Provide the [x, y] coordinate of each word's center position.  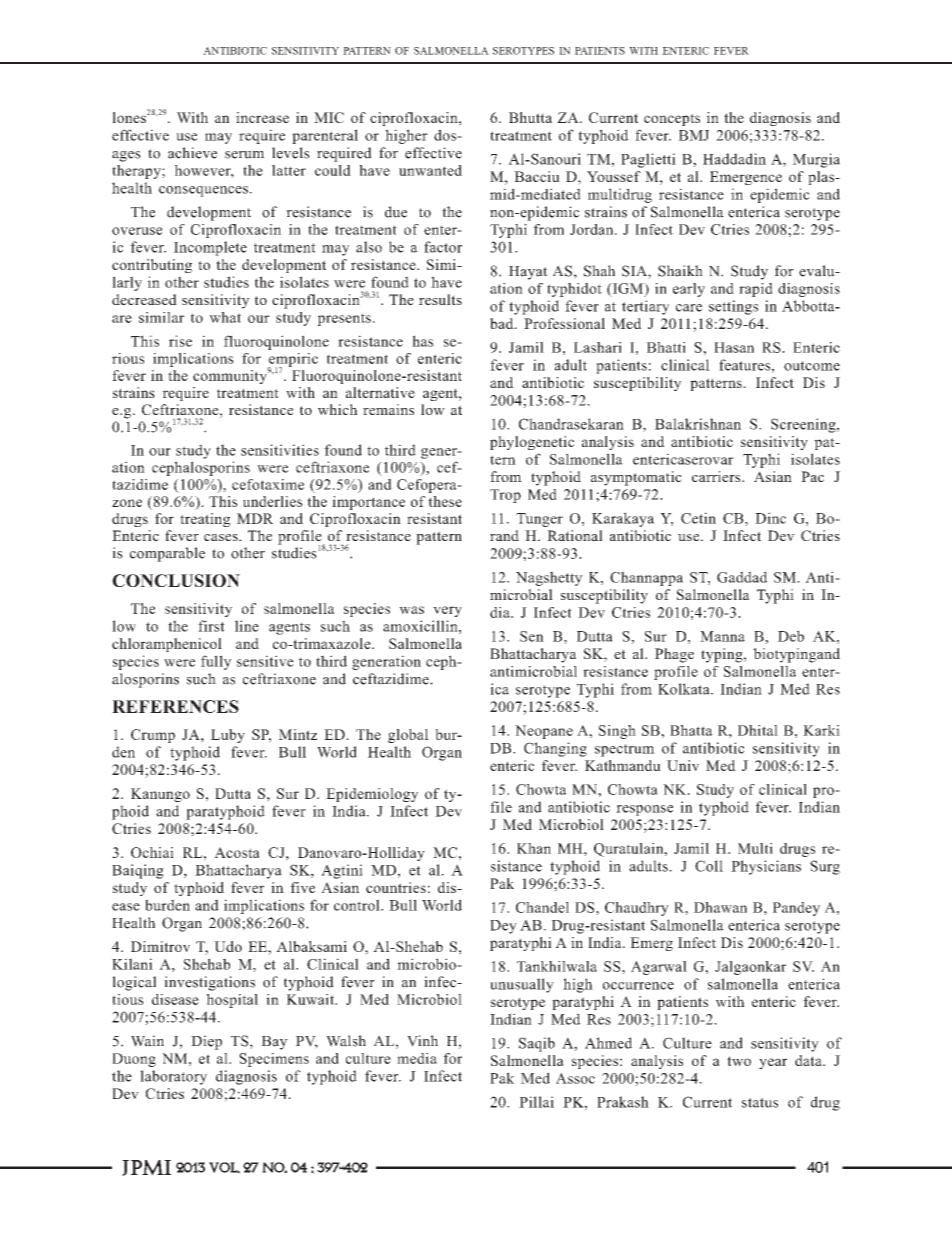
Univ [683, 765]
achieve [192, 153]
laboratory [173, 1077]
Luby [228, 736]
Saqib [537, 1044]
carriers [717, 476]
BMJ [694, 135]
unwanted [430, 170]
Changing [555, 749]
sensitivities [280, 450]
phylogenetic [532, 443]
